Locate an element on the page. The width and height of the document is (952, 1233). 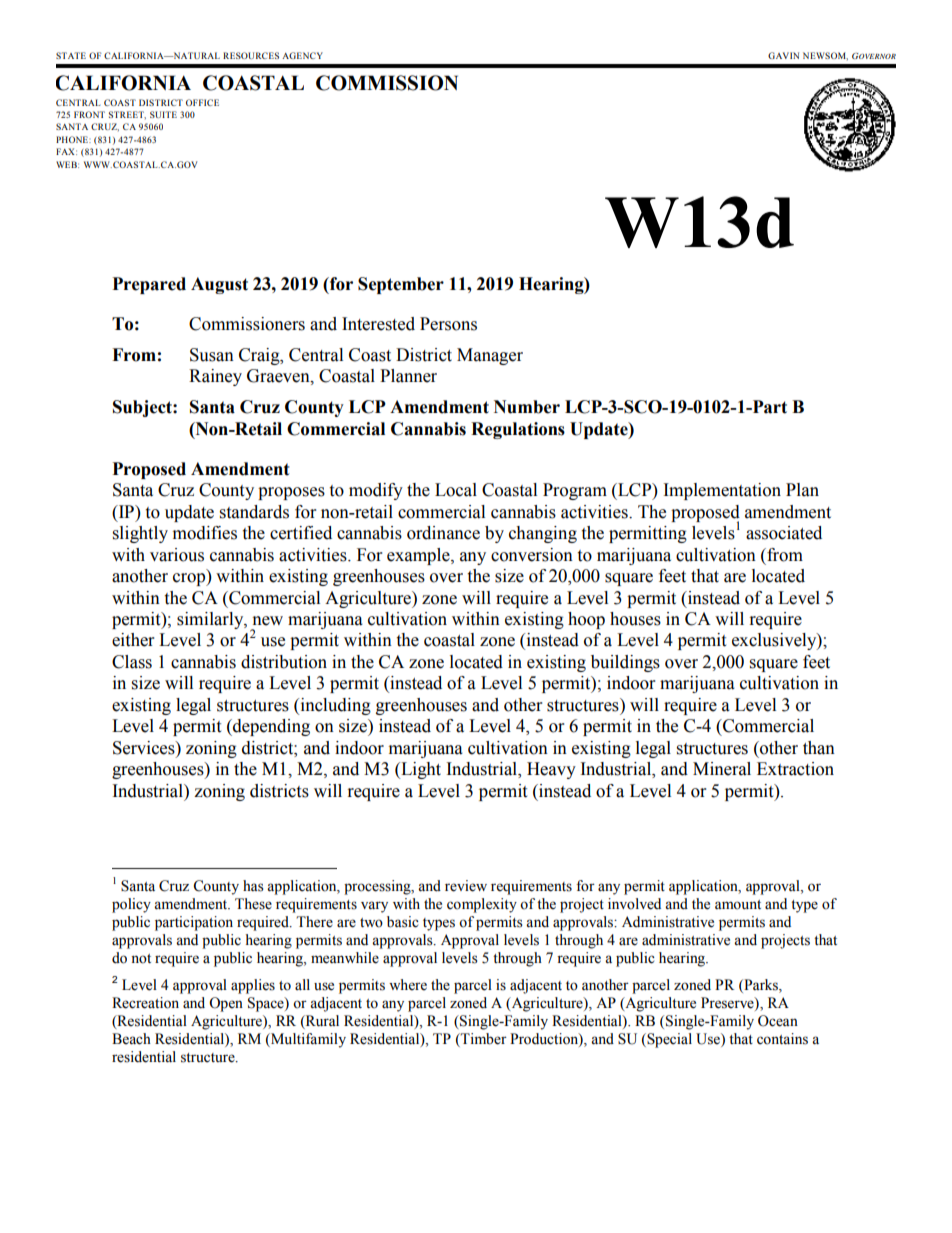
SUITE is located at coordinates (163, 114).
